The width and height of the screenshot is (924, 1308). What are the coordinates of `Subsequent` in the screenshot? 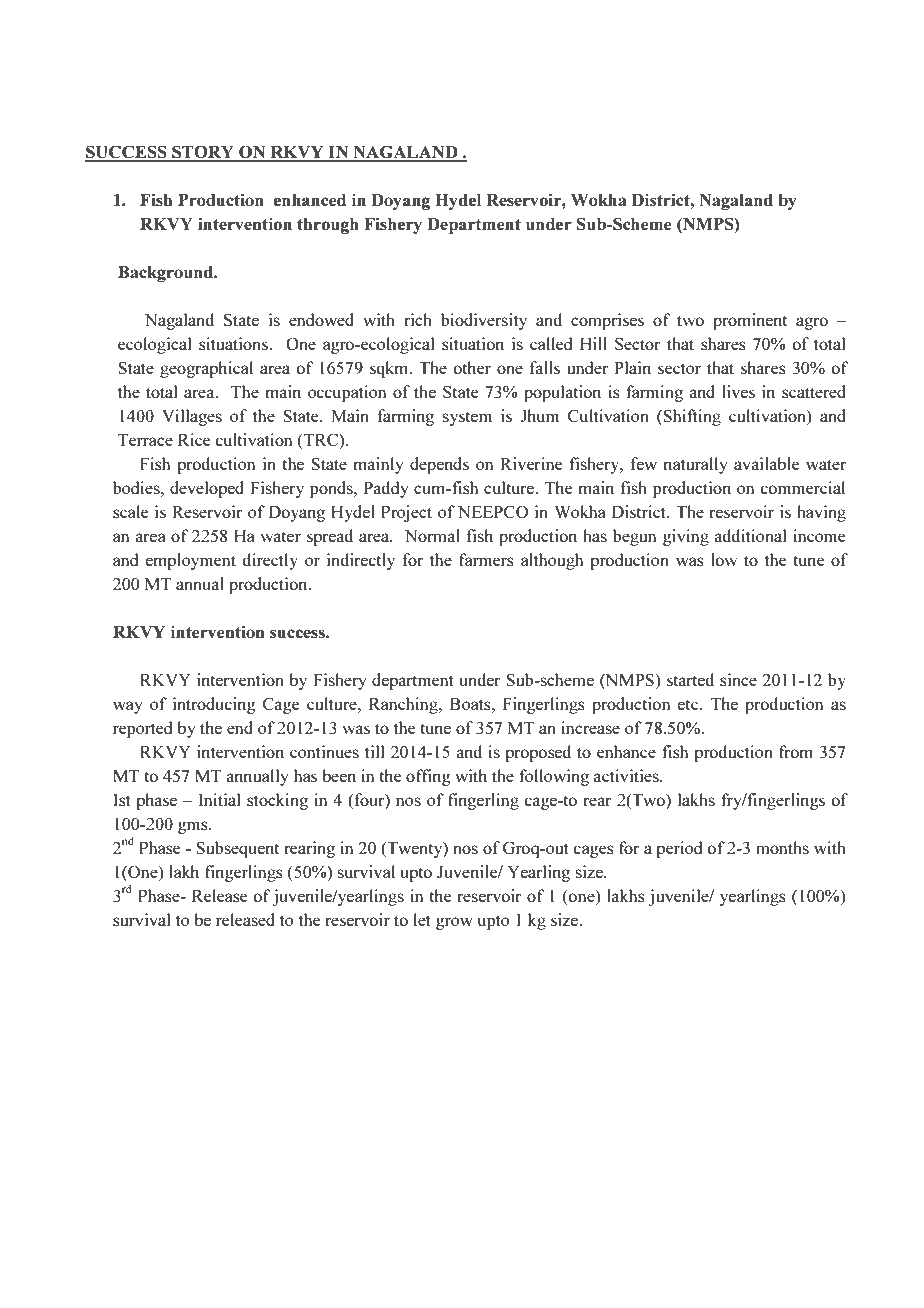 It's located at (237, 849).
